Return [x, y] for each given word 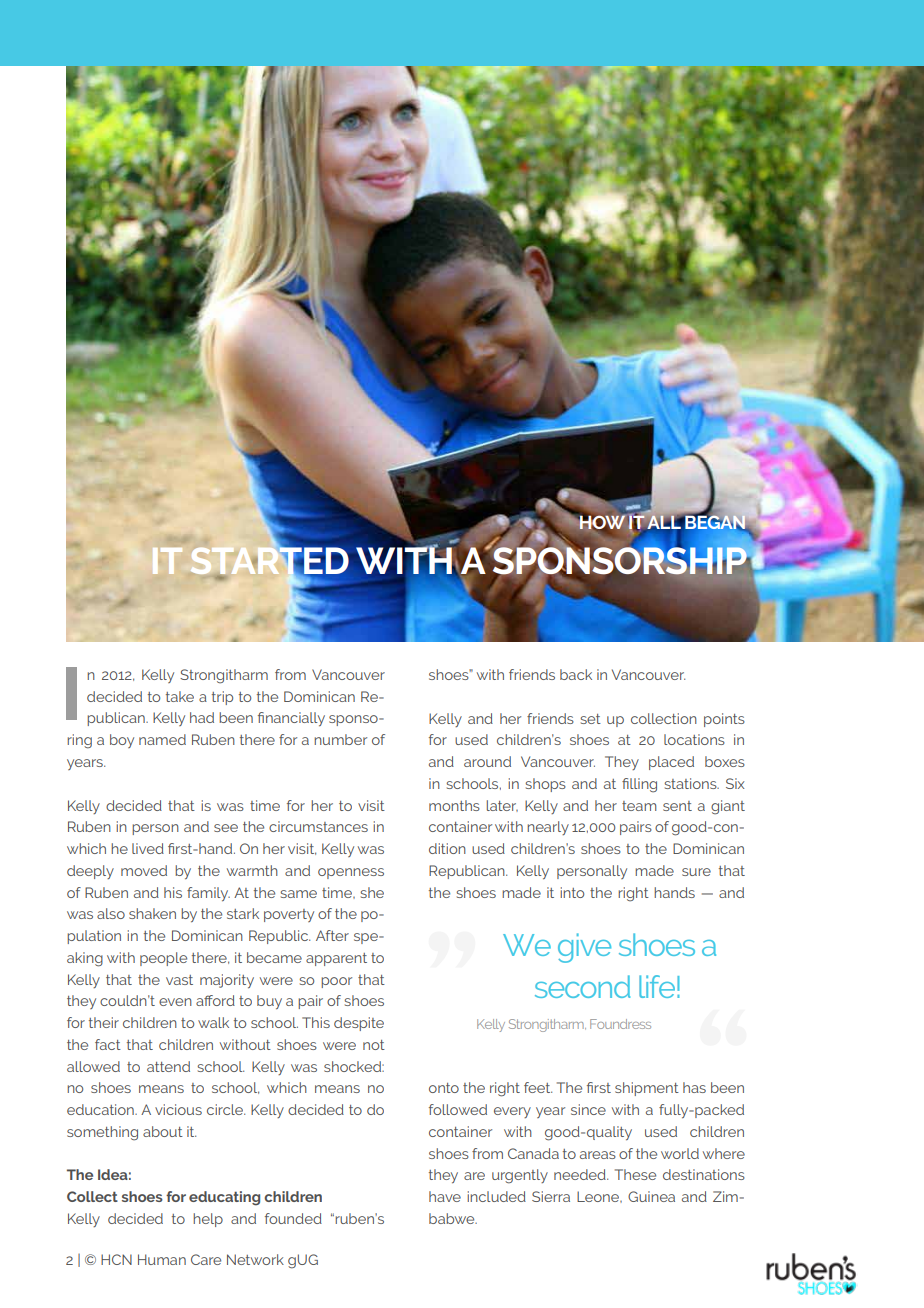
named [162, 739]
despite [359, 1024]
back [576, 674]
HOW [602, 522]
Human [162, 1259]
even [175, 1002]
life [657, 986]
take [180, 696]
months [454, 805]
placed [671, 763]
